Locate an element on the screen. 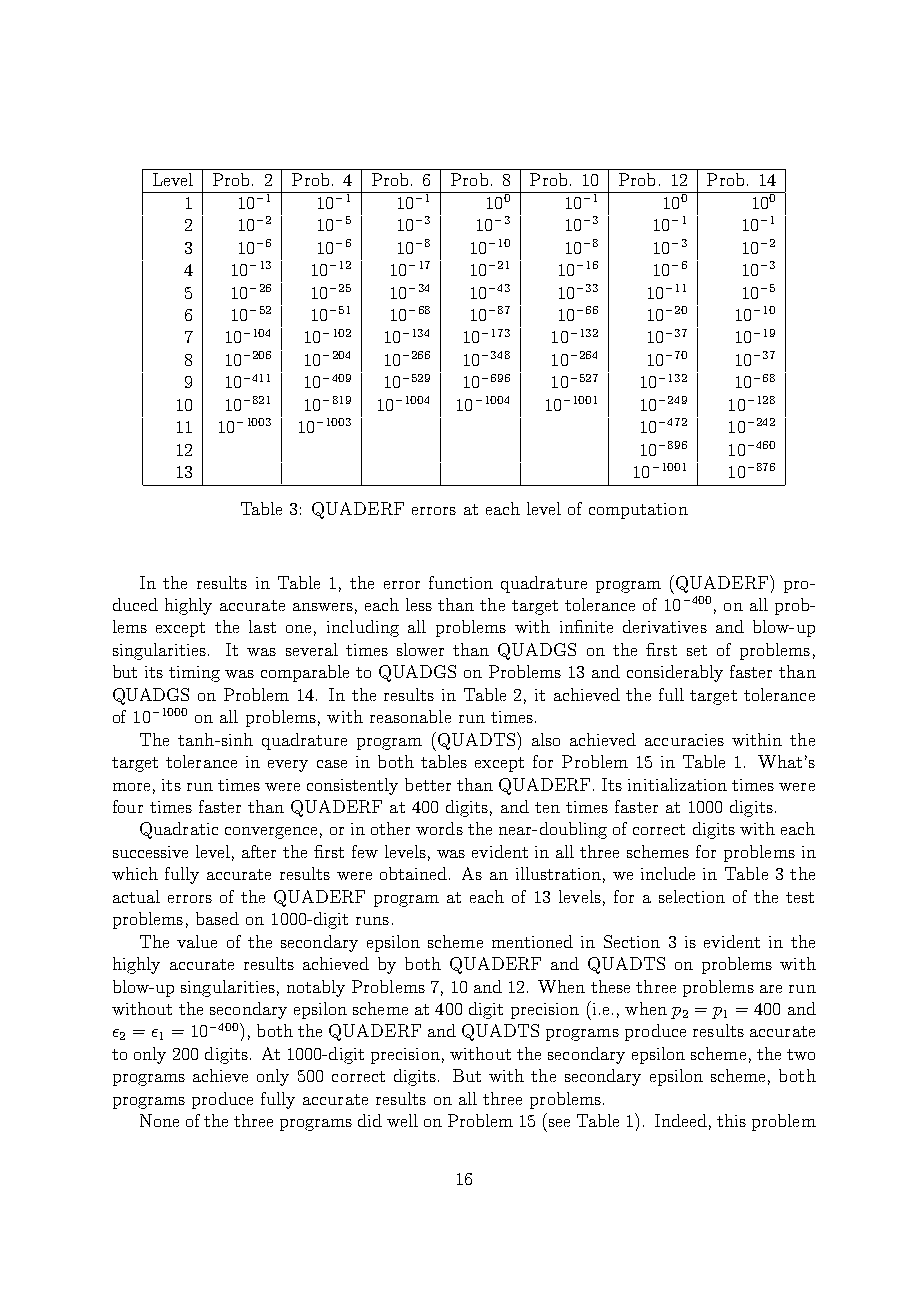  this is located at coordinates (731, 1120).
